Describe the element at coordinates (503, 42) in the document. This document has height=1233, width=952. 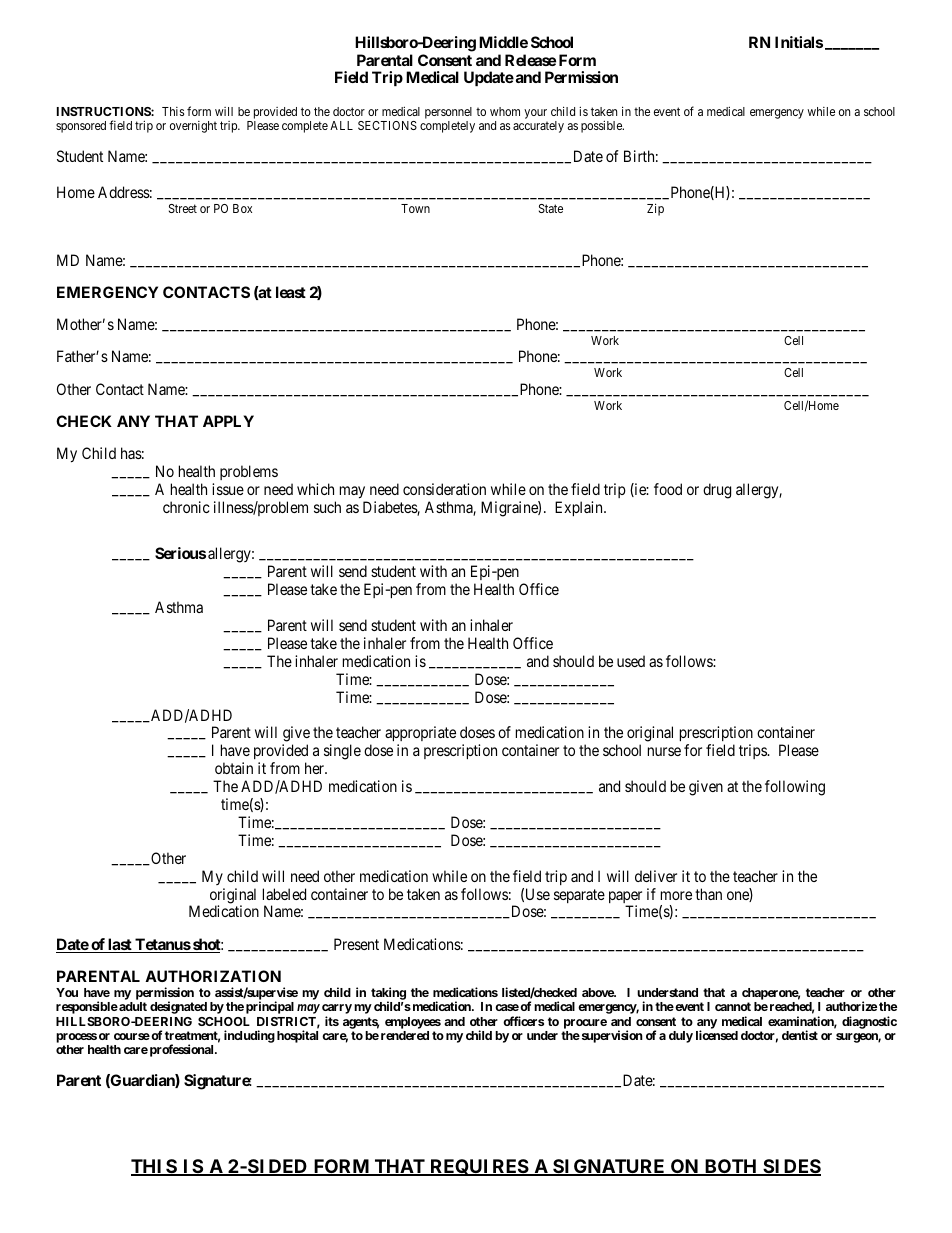
I see `Middle` at that location.
